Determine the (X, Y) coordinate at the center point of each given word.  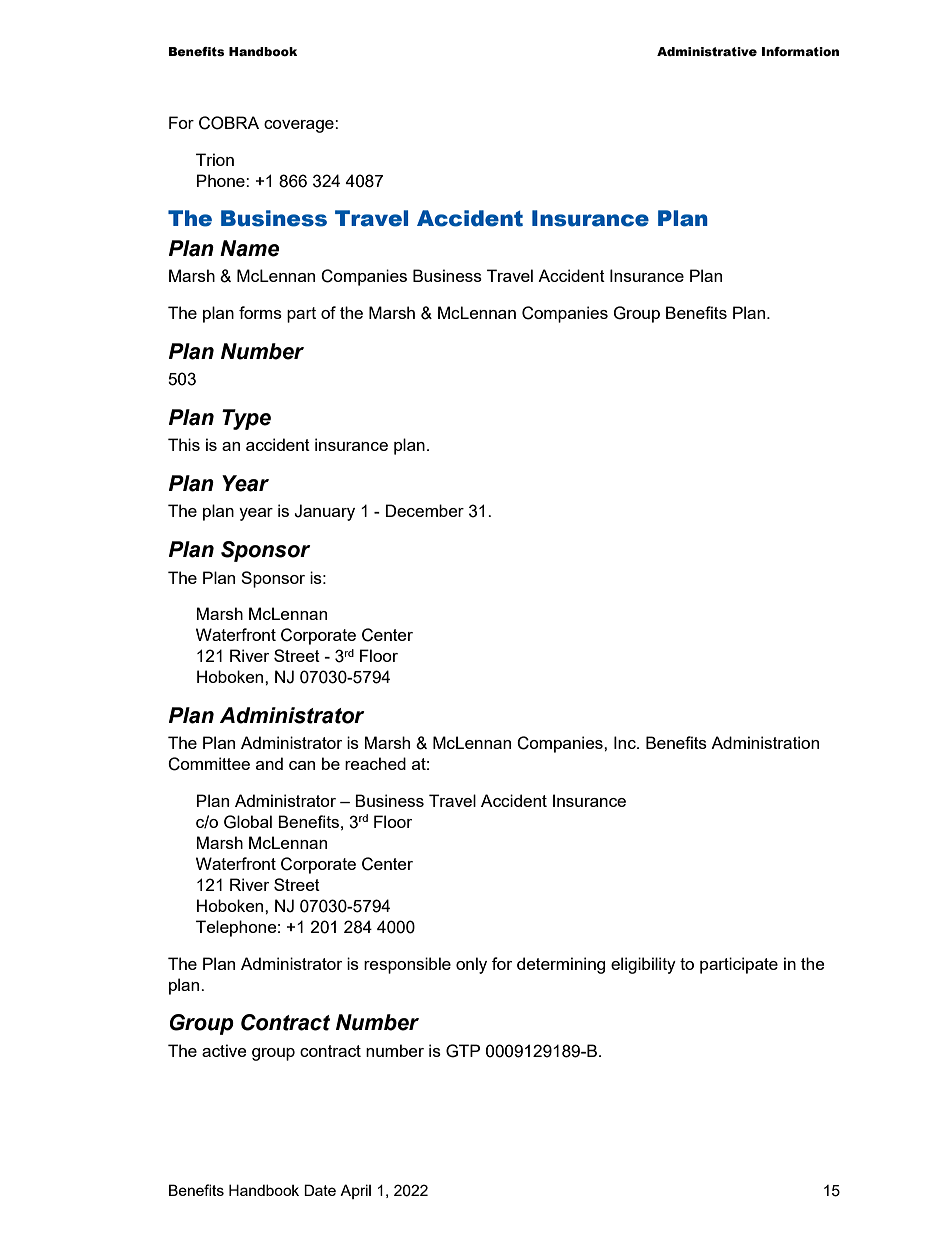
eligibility (643, 965)
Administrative (707, 52)
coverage (300, 126)
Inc (626, 742)
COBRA (229, 123)
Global (248, 822)
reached (375, 763)
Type (246, 419)
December (425, 510)
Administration (765, 742)
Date (320, 1190)
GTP (463, 1051)
